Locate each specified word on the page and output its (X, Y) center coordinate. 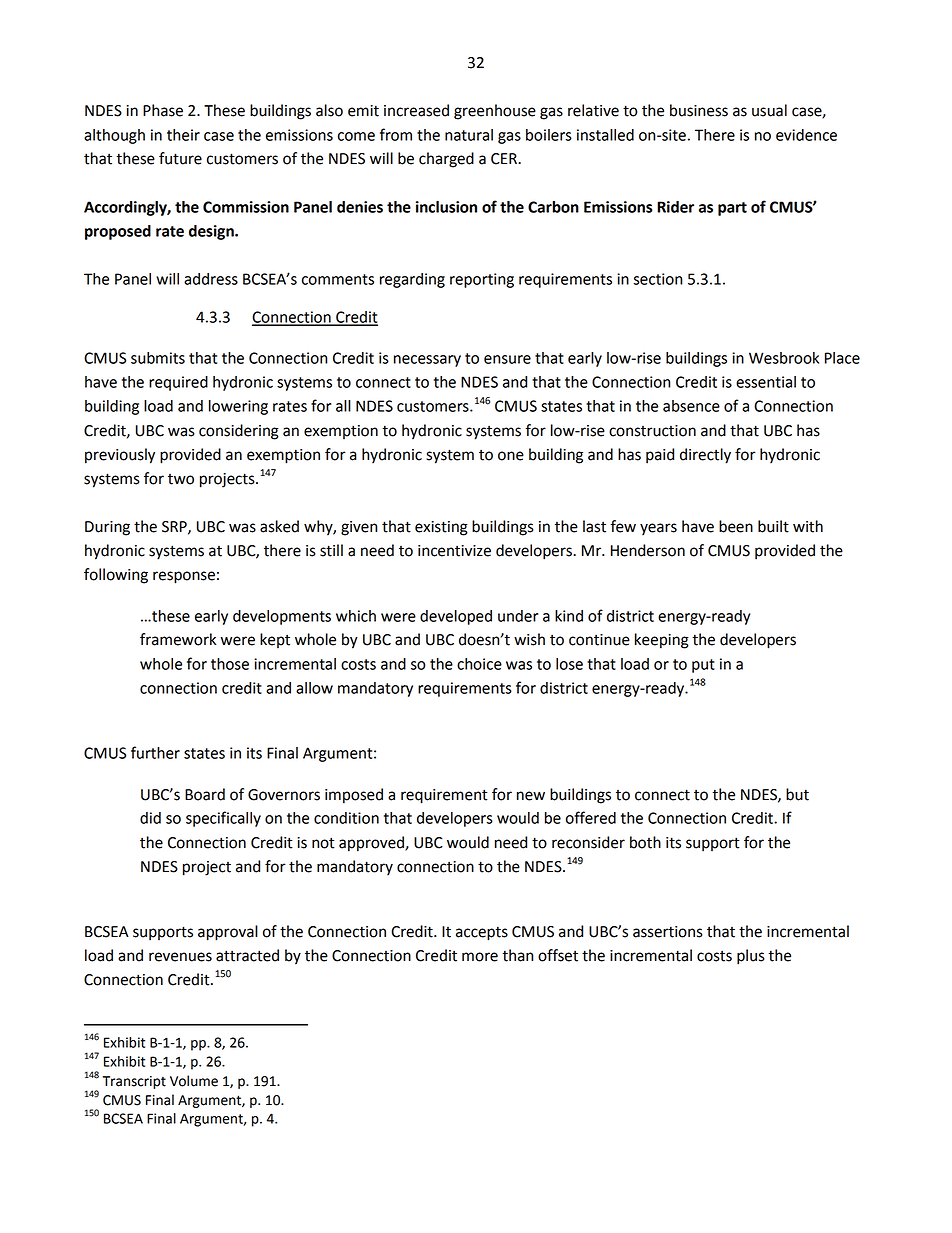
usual (769, 110)
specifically (223, 819)
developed (456, 617)
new (531, 796)
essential (766, 382)
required (178, 383)
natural (469, 135)
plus (751, 957)
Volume (194, 1081)
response (184, 577)
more (480, 957)
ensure (507, 359)
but (797, 794)
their (183, 135)
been (736, 526)
